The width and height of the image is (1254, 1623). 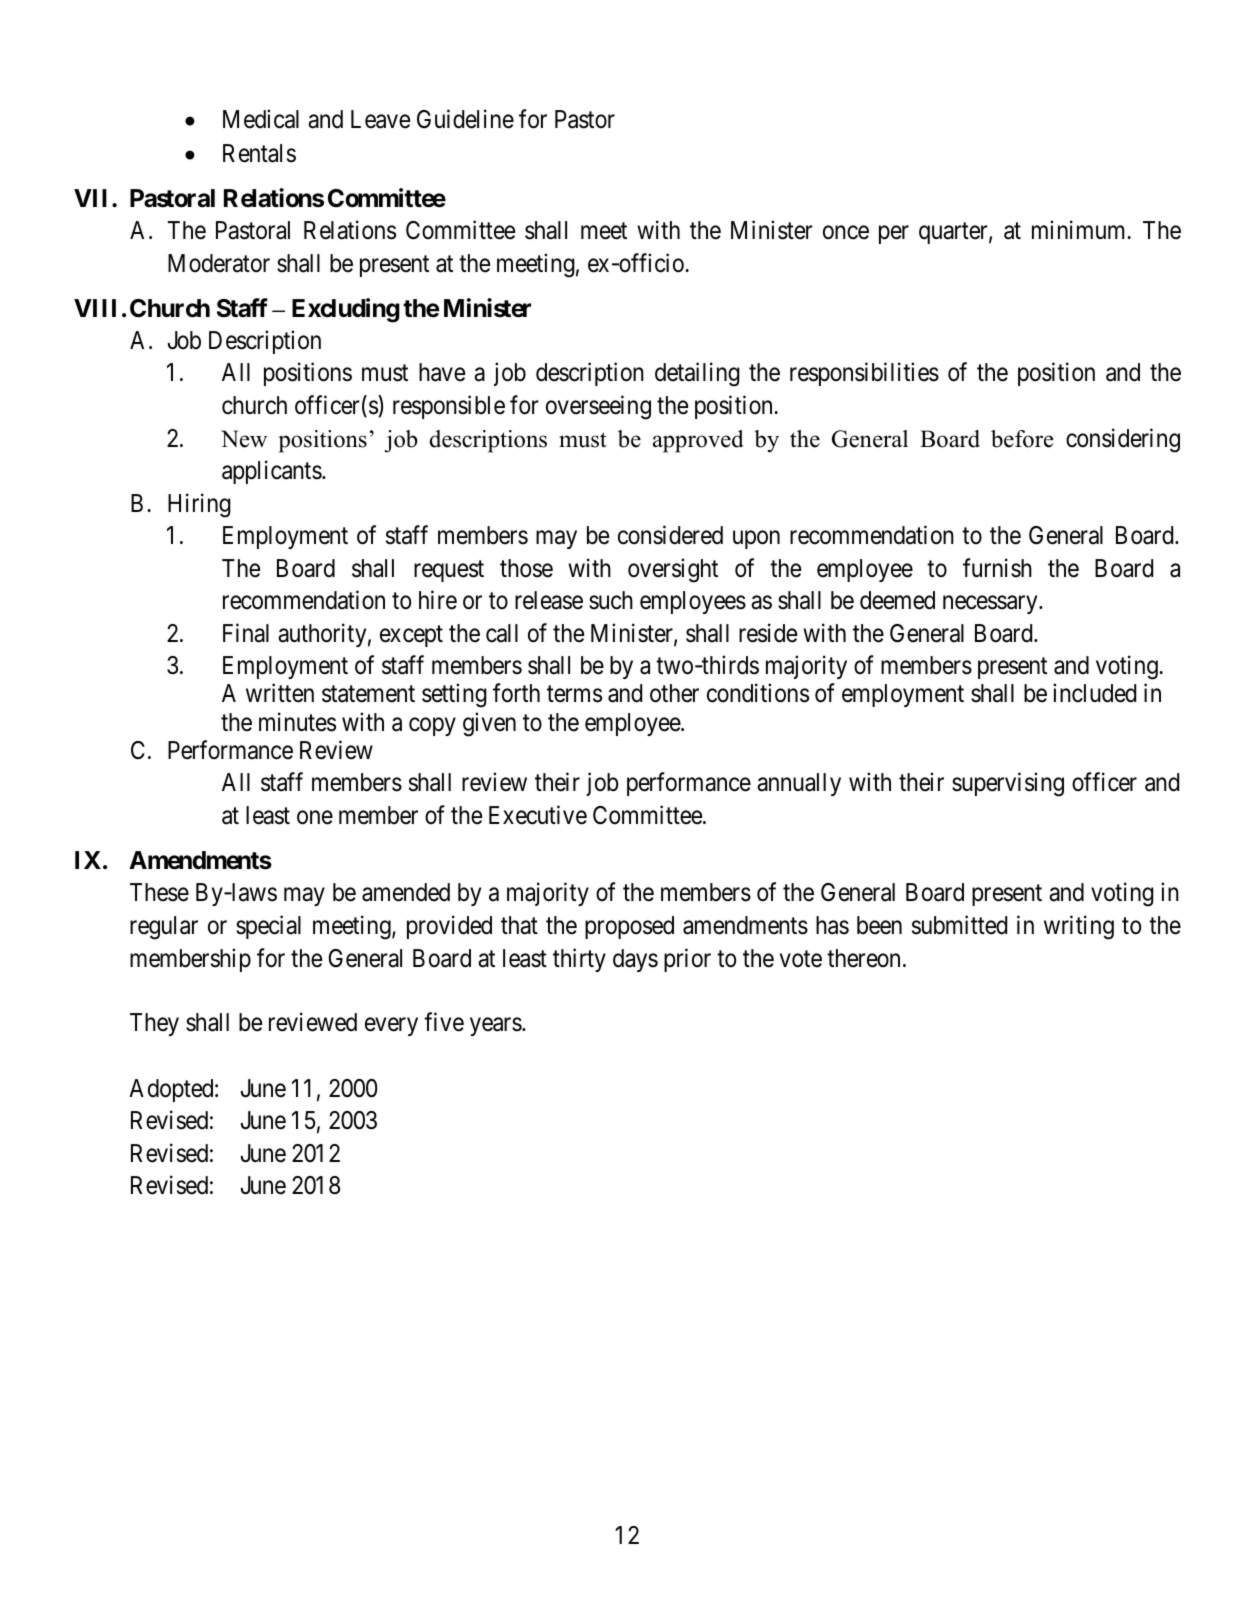 I want to click on Rentals, so click(x=259, y=153).
